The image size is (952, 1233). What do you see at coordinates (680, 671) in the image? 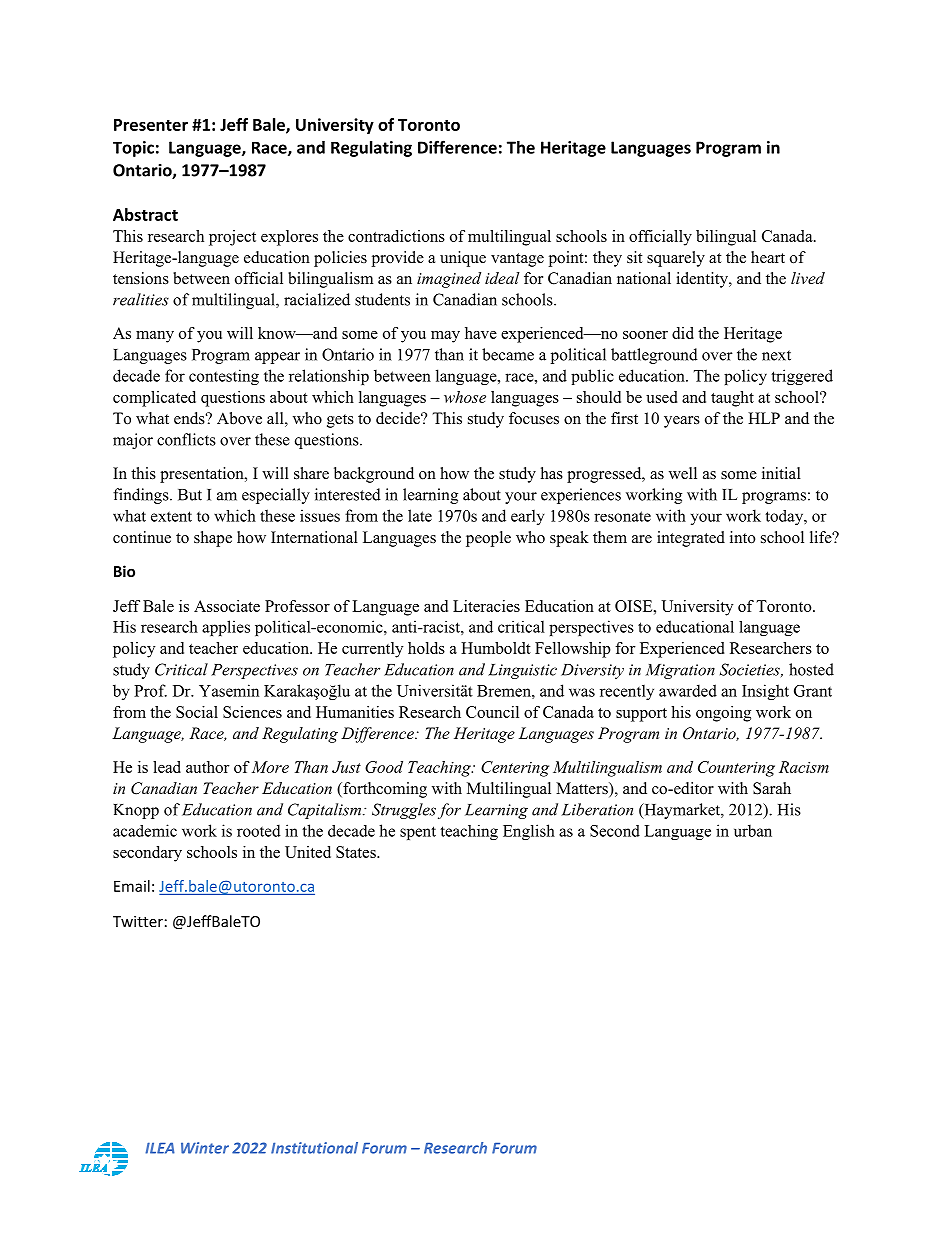
I see `Migration` at bounding box center [680, 671].
